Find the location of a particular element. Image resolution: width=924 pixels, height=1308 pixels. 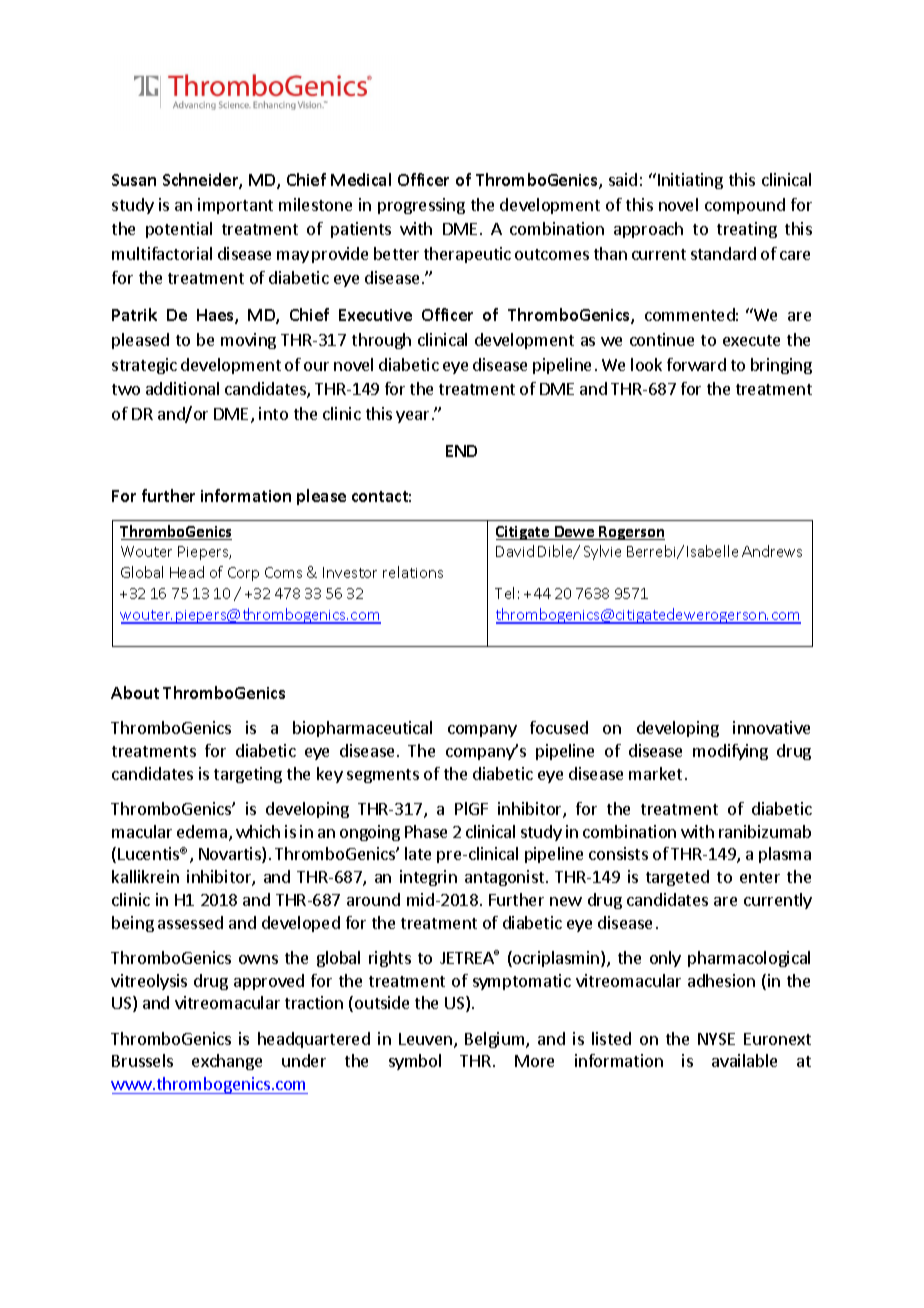

segments is located at coordinates (383, 776).
